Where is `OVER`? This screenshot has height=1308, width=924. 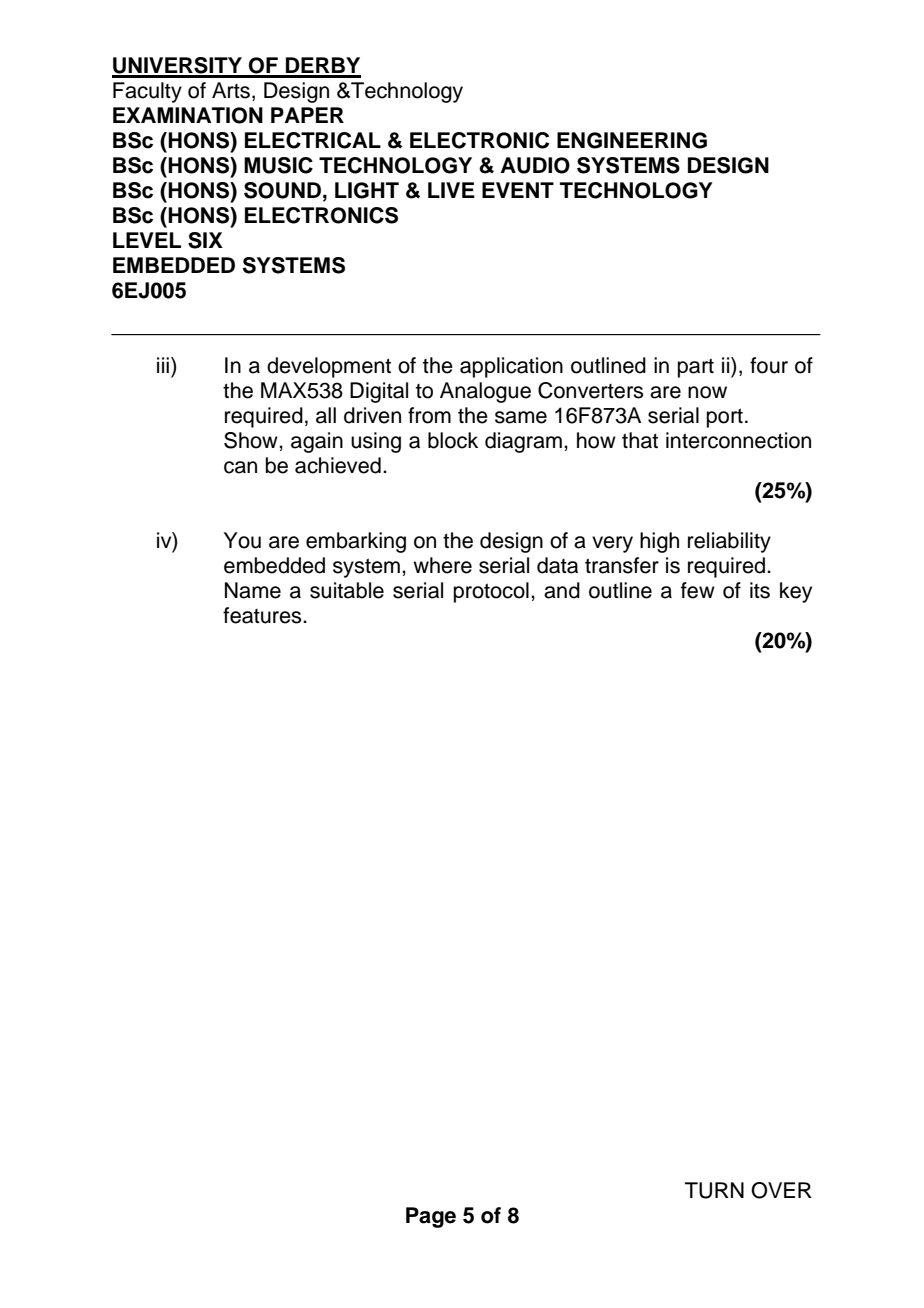
OVER is located at coordinates (781, 1190).
